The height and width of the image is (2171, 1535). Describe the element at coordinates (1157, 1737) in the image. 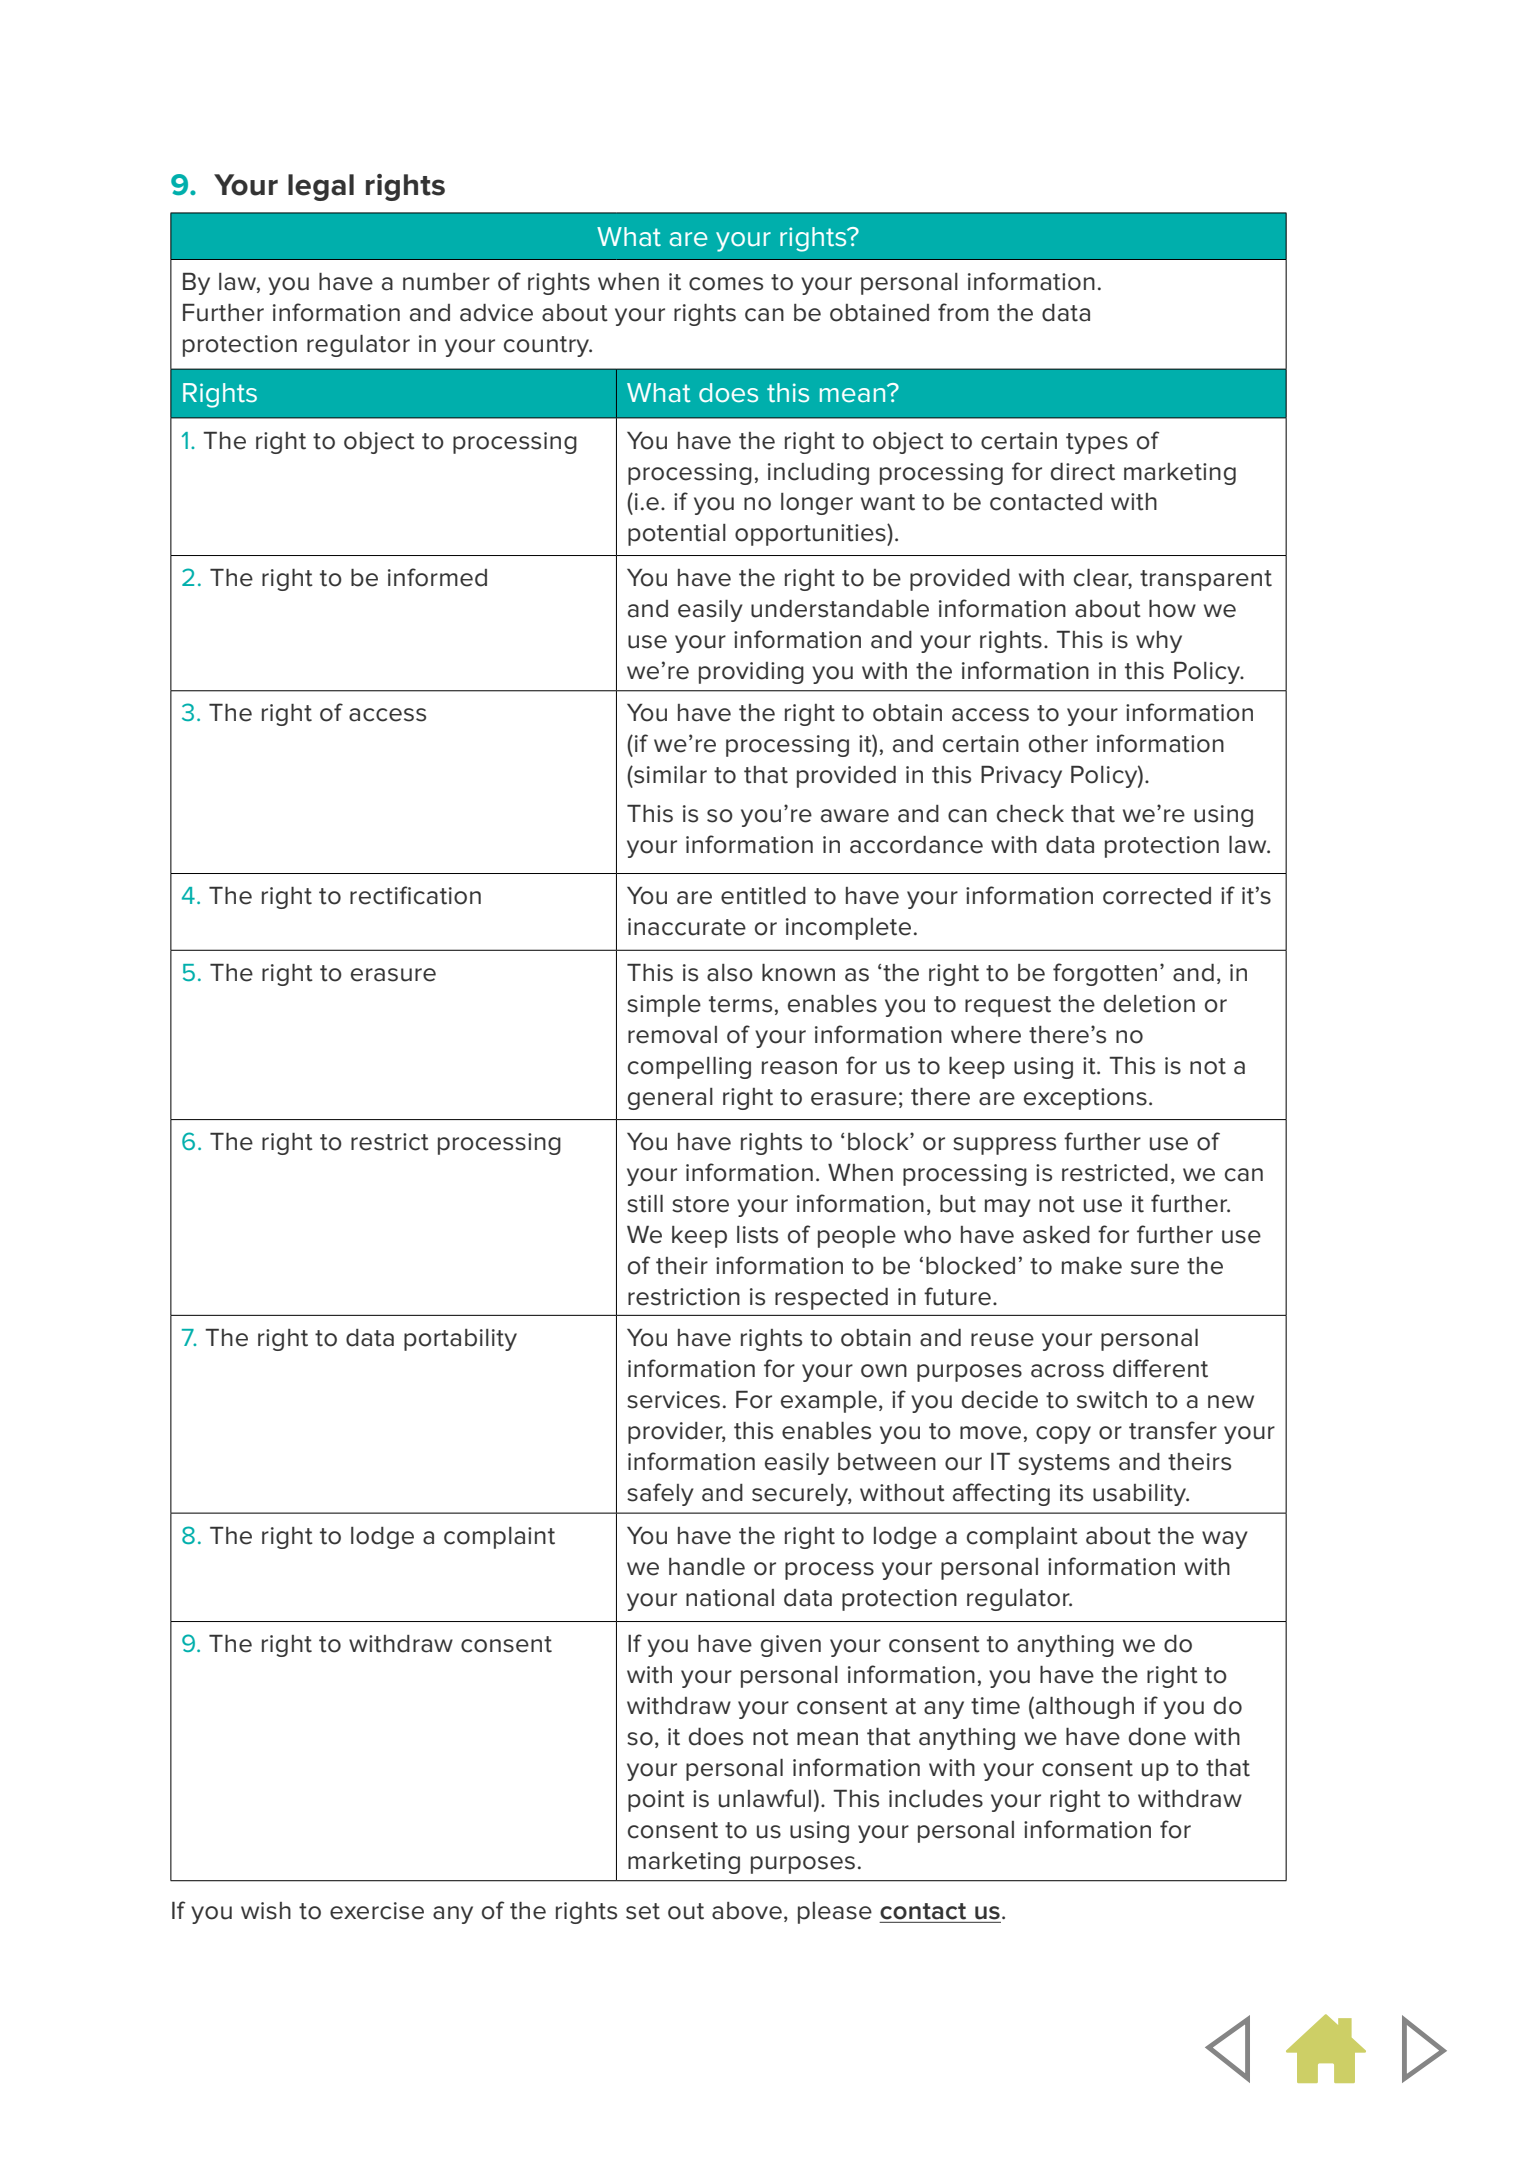

I see `done` at that location.
